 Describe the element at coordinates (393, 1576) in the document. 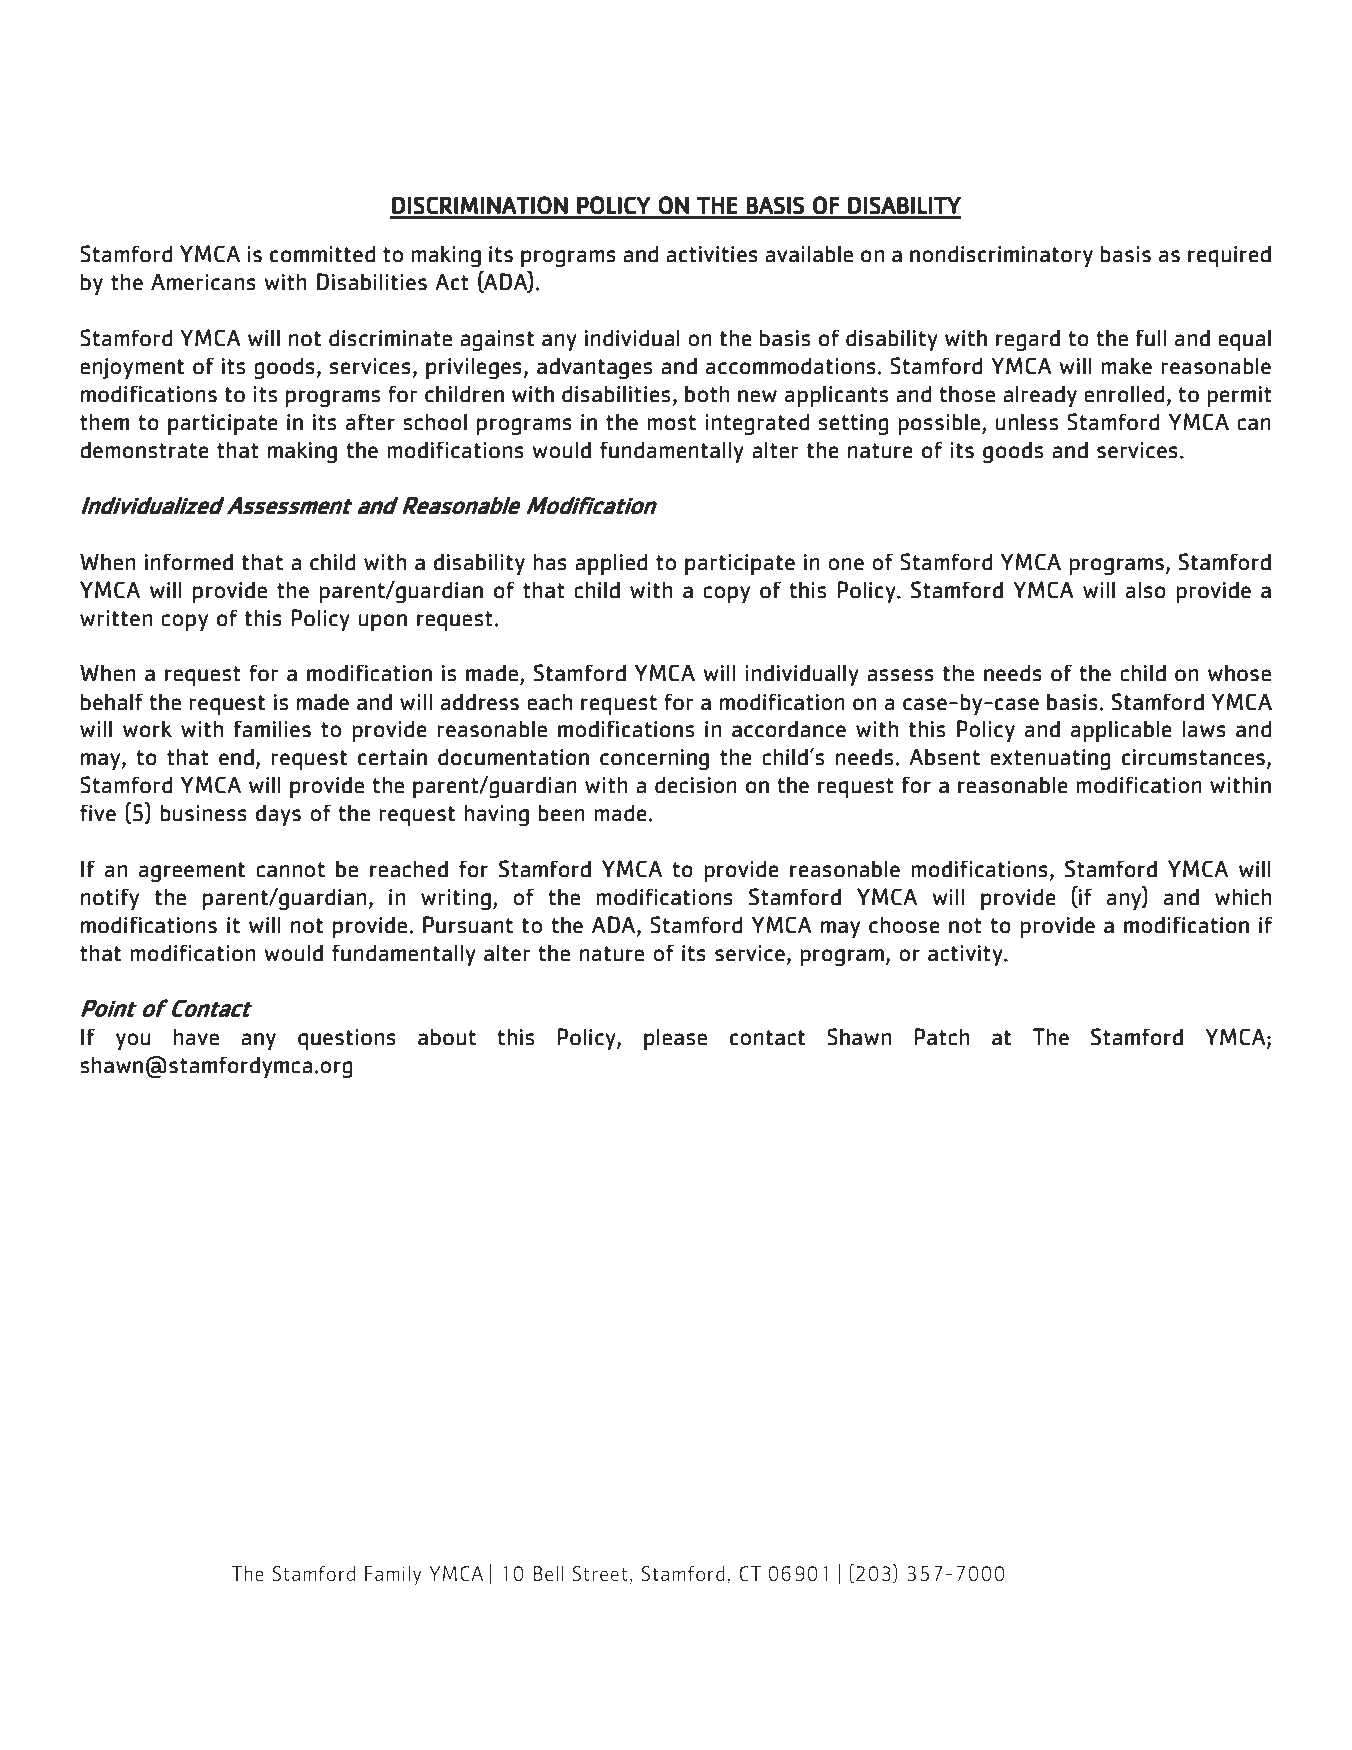

I see `Family` at that location.
